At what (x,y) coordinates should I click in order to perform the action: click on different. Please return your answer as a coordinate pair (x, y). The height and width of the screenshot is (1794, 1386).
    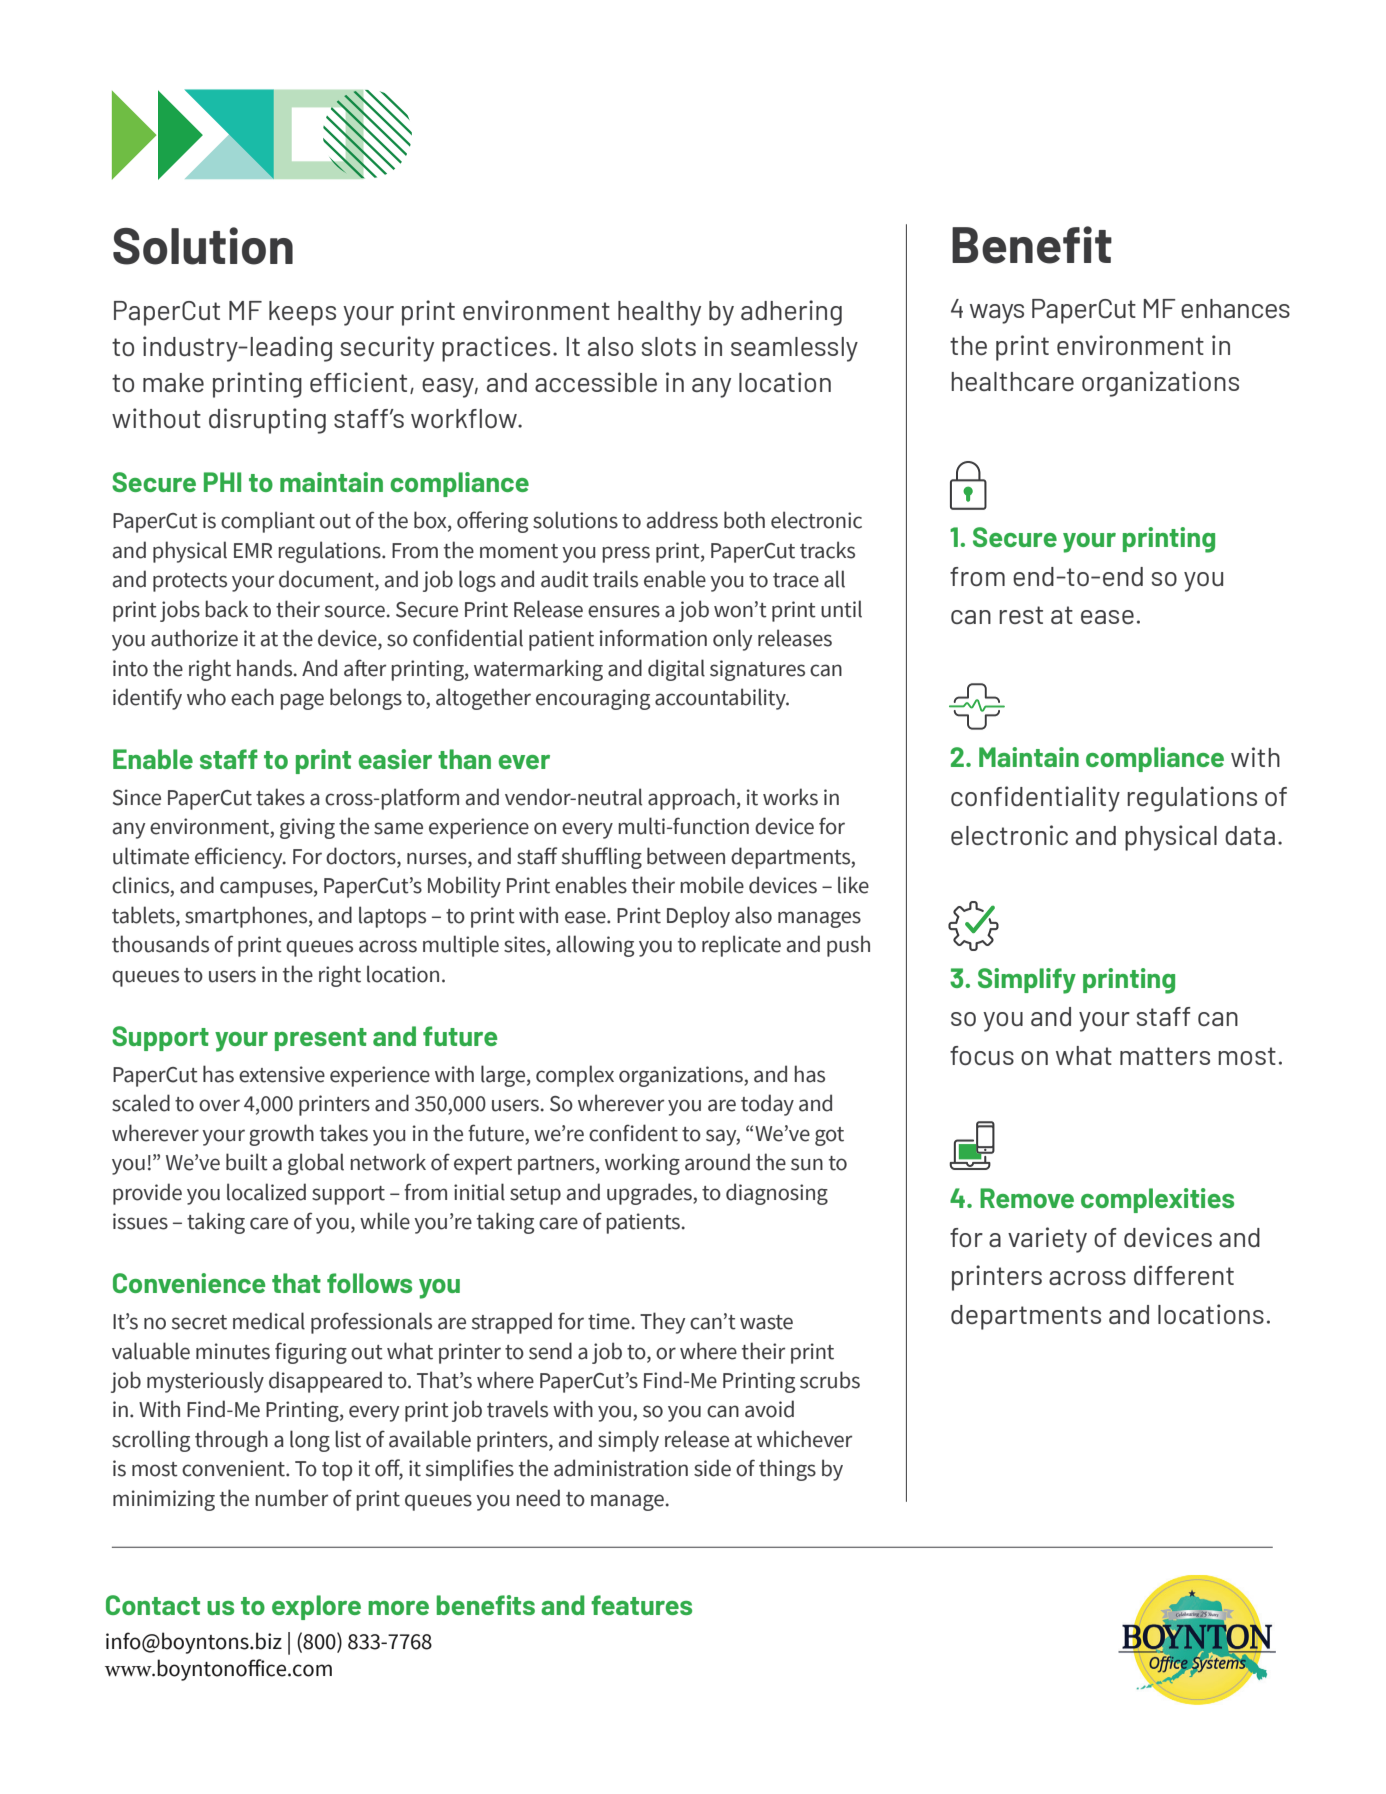
    Looking at the image, I should click on (1184, 1275).
